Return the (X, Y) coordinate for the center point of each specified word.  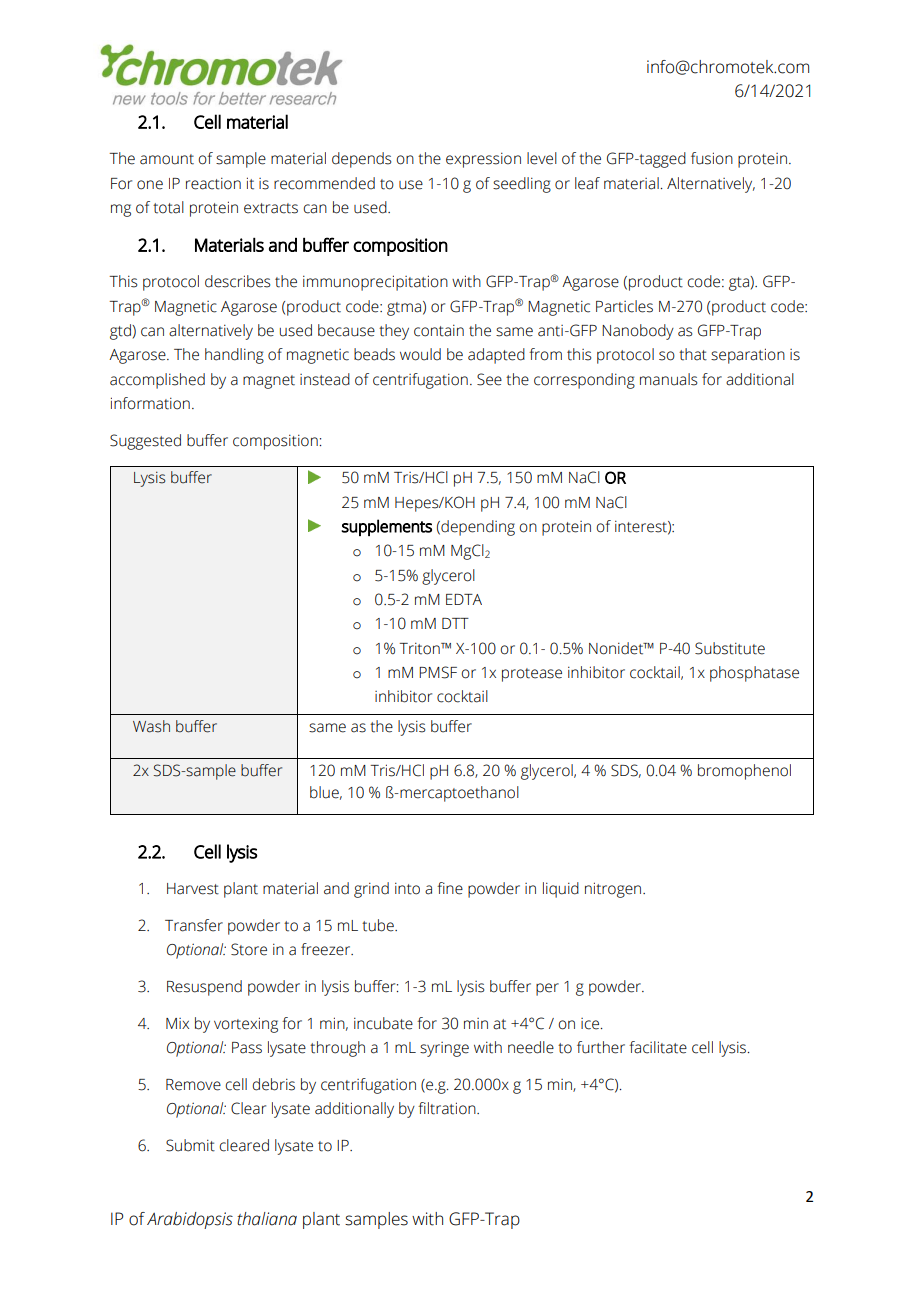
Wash (151, 726)
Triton (420, 648)
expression (483, 160)
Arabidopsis (190, 1220)
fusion (712, 158)
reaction (213, 183)
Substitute (730, 648)
